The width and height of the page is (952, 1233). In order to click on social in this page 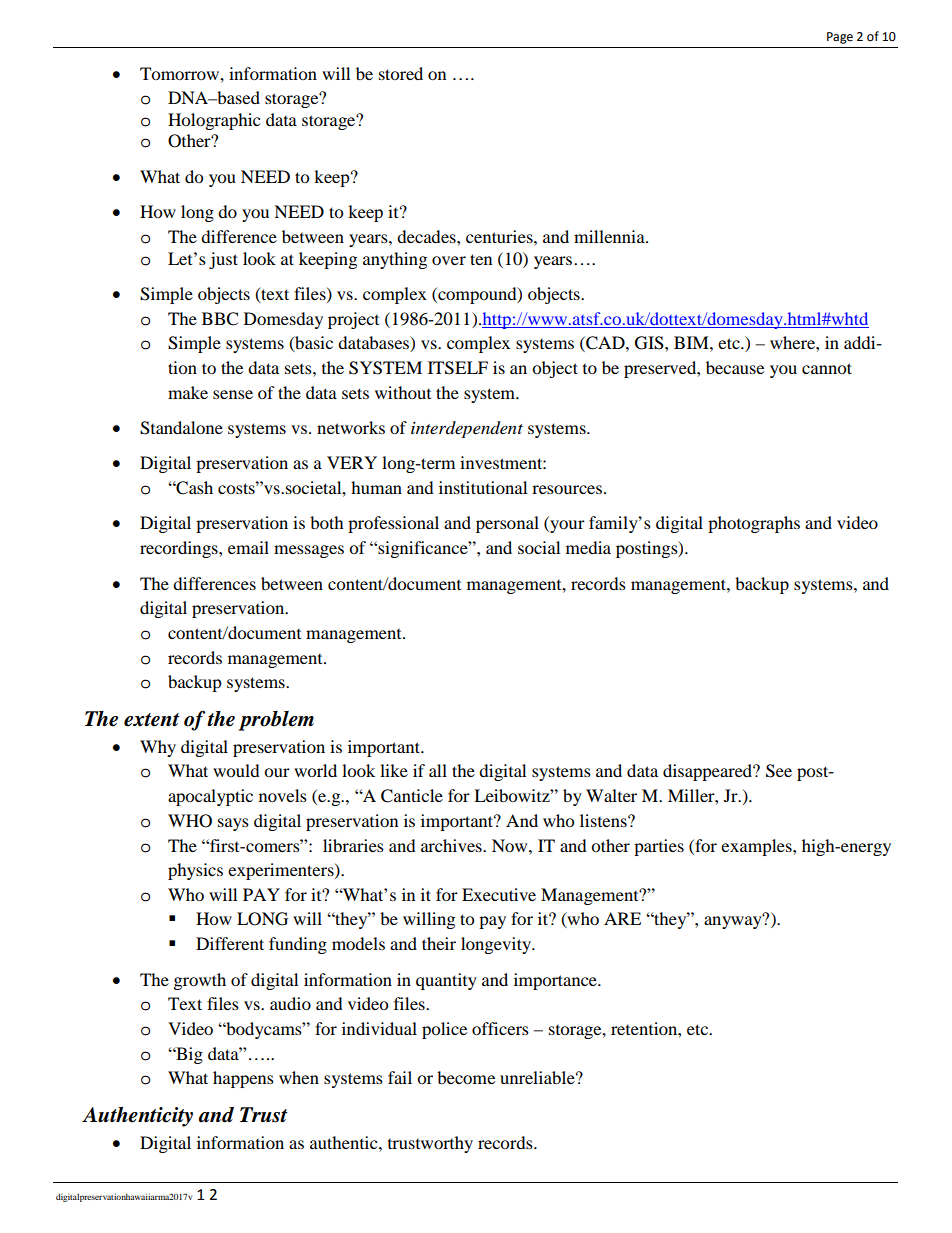, I will do `click(539, 547)`.
